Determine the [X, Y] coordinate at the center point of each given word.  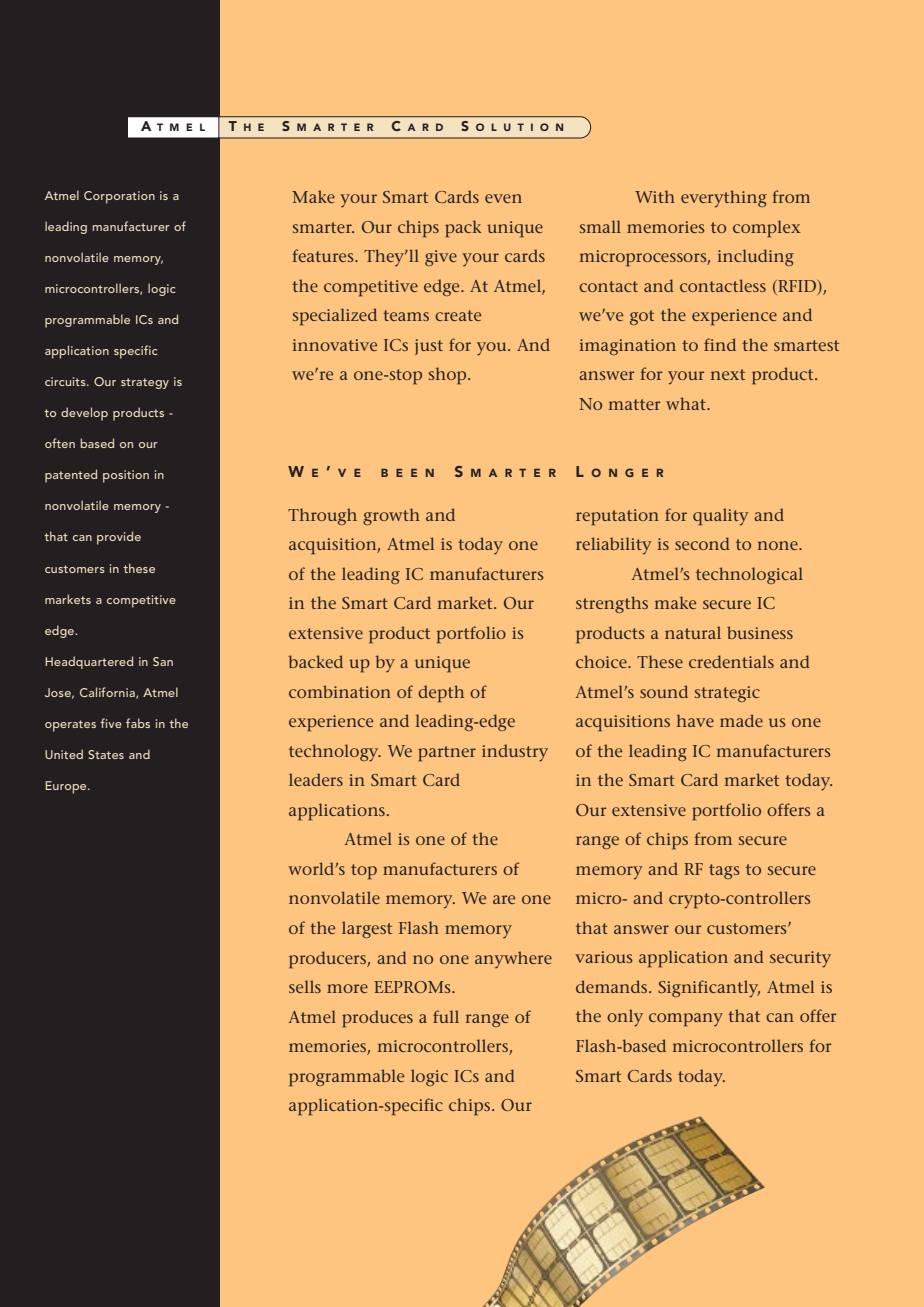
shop [449, 376]
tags [724, 871]
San [163, 661]
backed [316, 661]
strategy [145, 383]
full [446, 1016]
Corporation [119, 197]
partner [447, 754]
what [687, 403]
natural [693, 632]
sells [305, 986]
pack [463, 229]
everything [724, 198]
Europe [67, 787]
